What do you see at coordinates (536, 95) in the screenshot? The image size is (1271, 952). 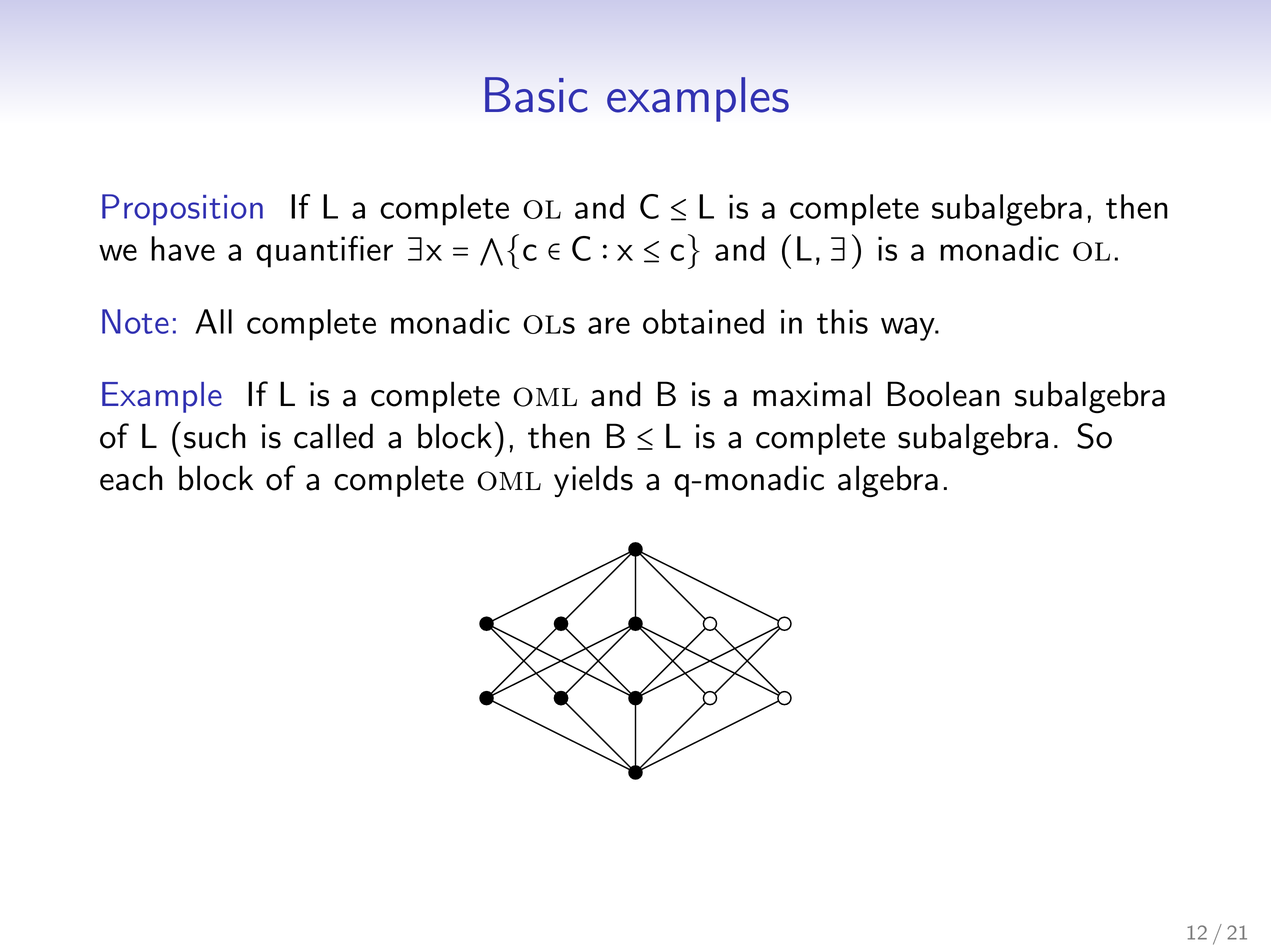 I see `Basic` at bounding box center [536, 95].
